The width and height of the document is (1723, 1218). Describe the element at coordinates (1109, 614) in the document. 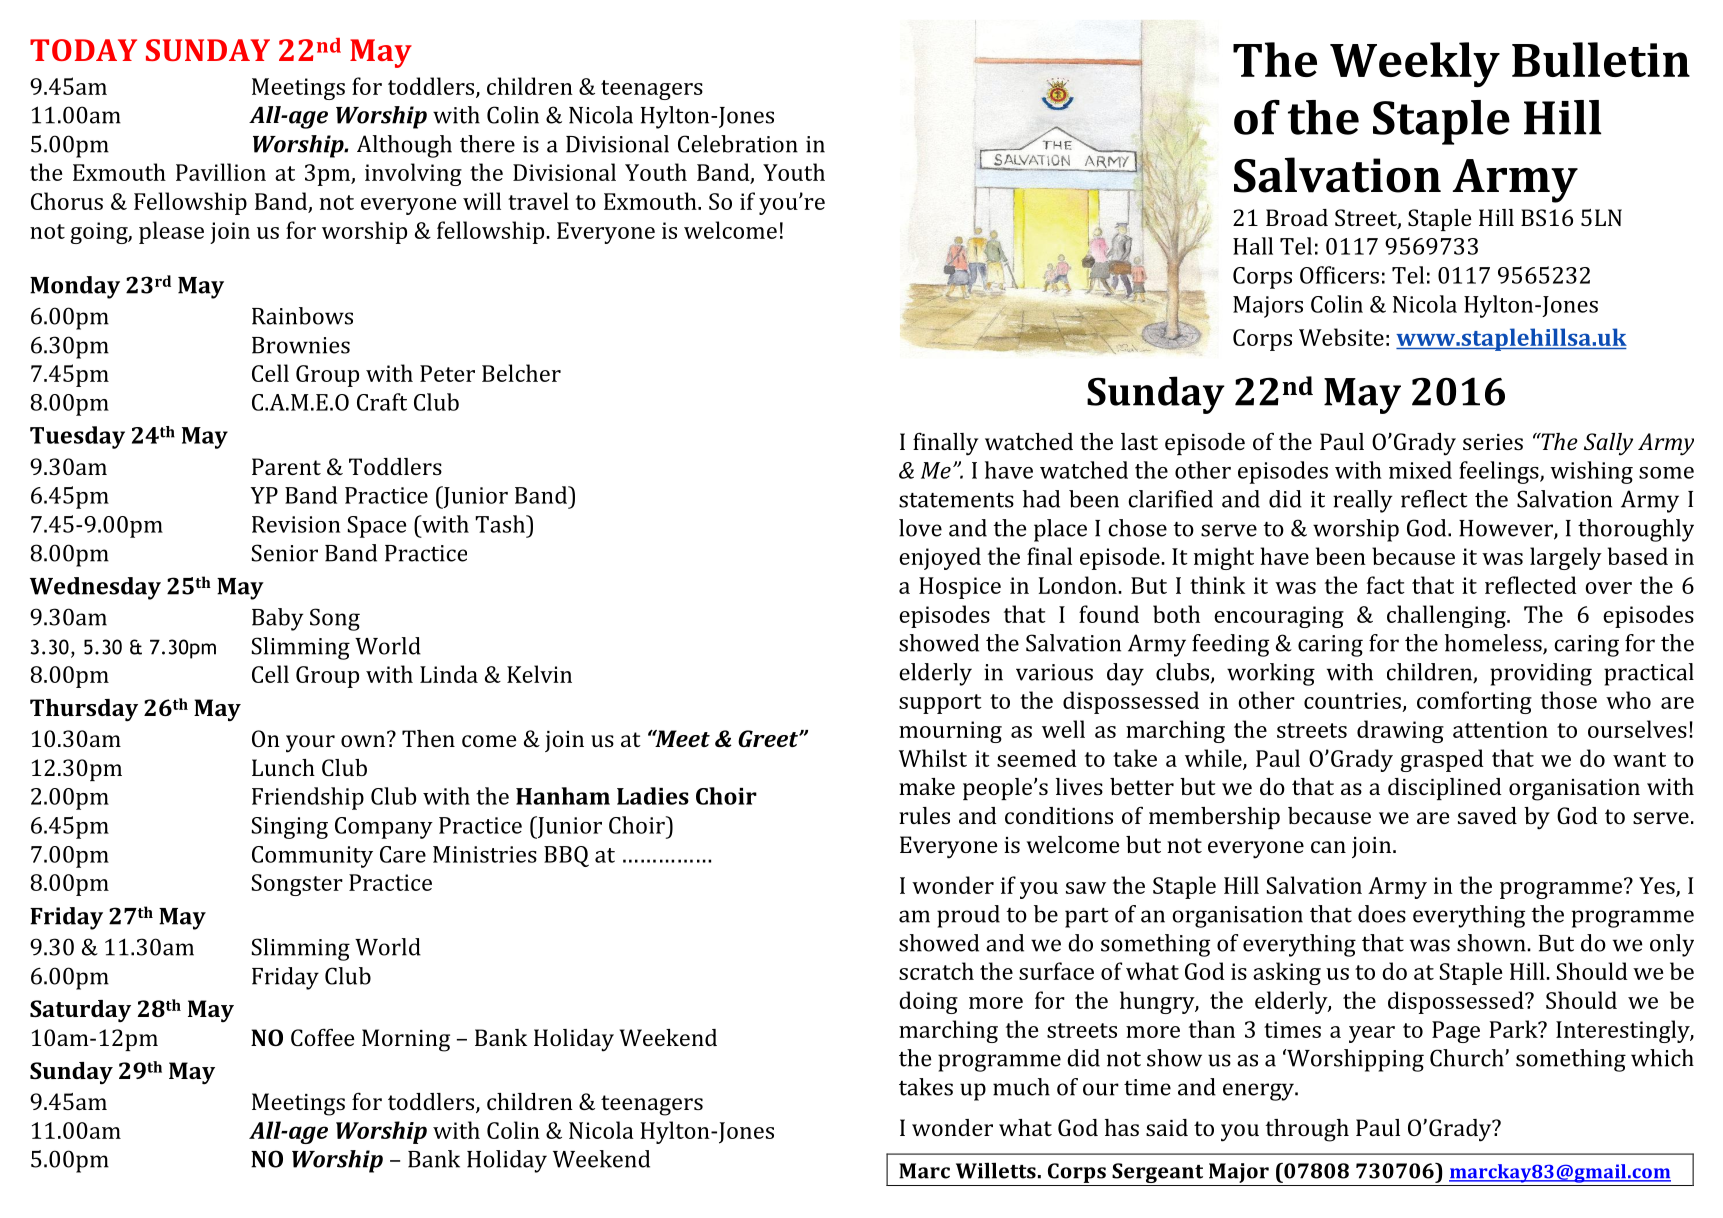

I see `found` at that location.
